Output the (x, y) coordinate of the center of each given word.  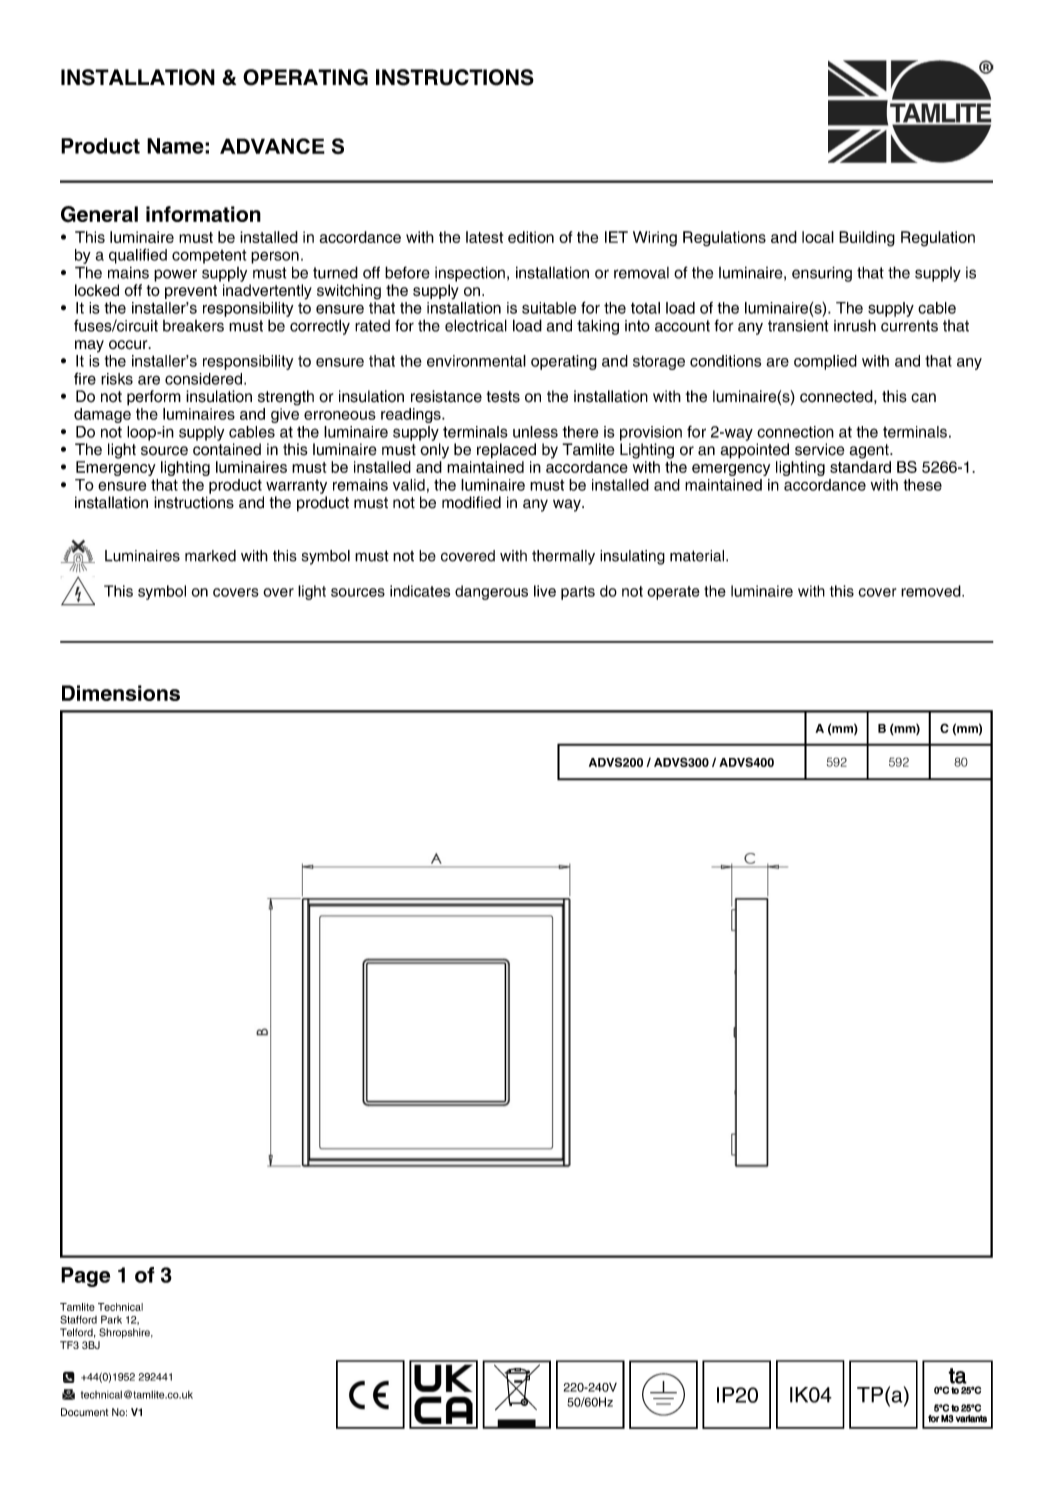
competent (209, 257)
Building (867, 239)
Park (111, 1319)
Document (84, 1412)
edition (531, 237)
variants (971, 1419)
